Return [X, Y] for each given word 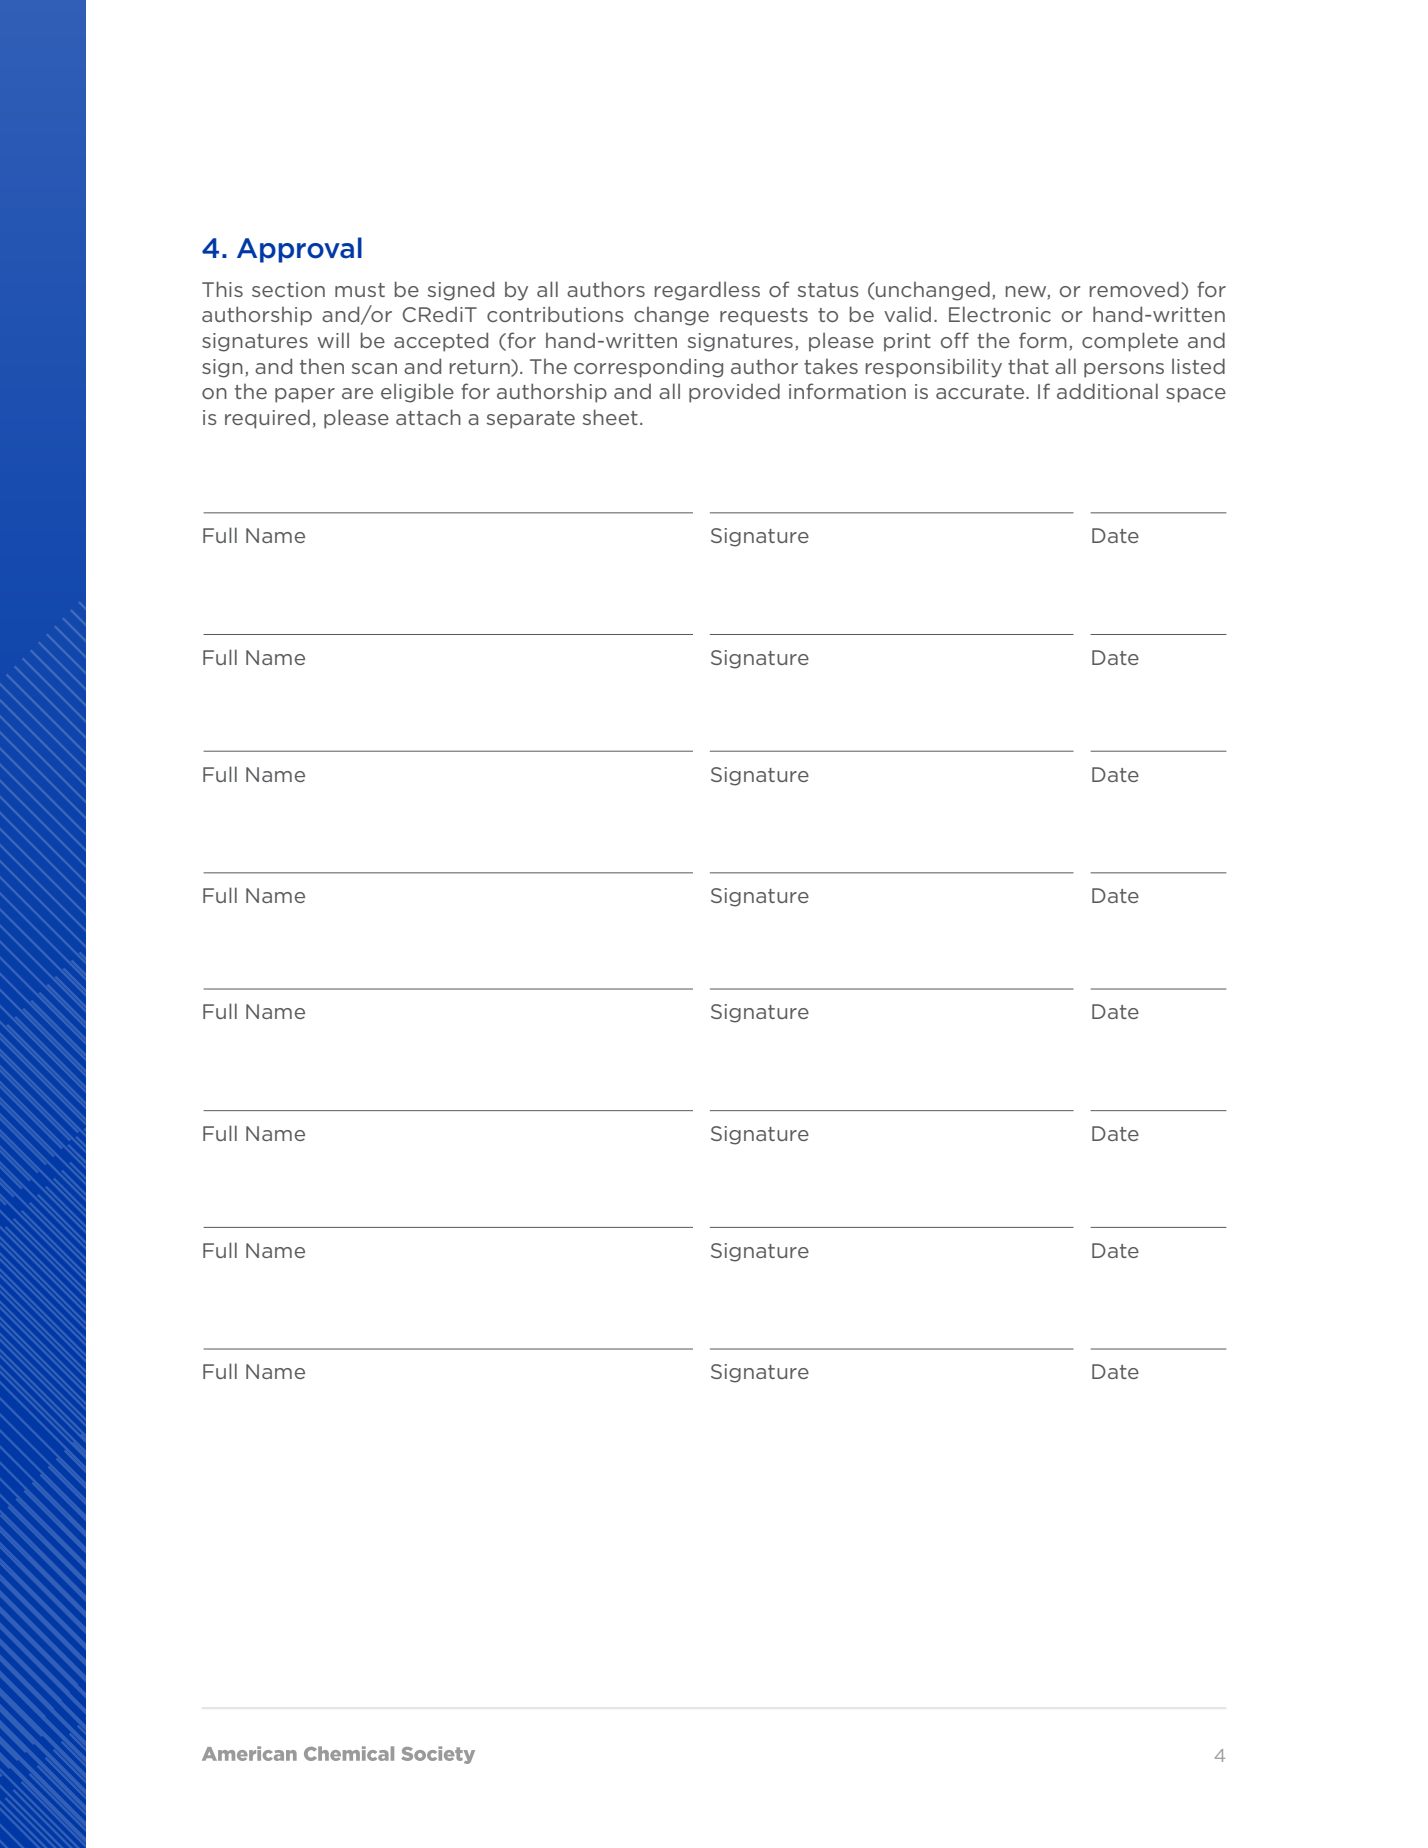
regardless [707, 291]
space [1196, 395]
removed [1134, 289]
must [360, 290]
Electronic [1000, 314]
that [1028, 366]
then [322, 366]
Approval [299, 250]
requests [764, 317]
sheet [610, 417]
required [267, 419]
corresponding [648, 368]
